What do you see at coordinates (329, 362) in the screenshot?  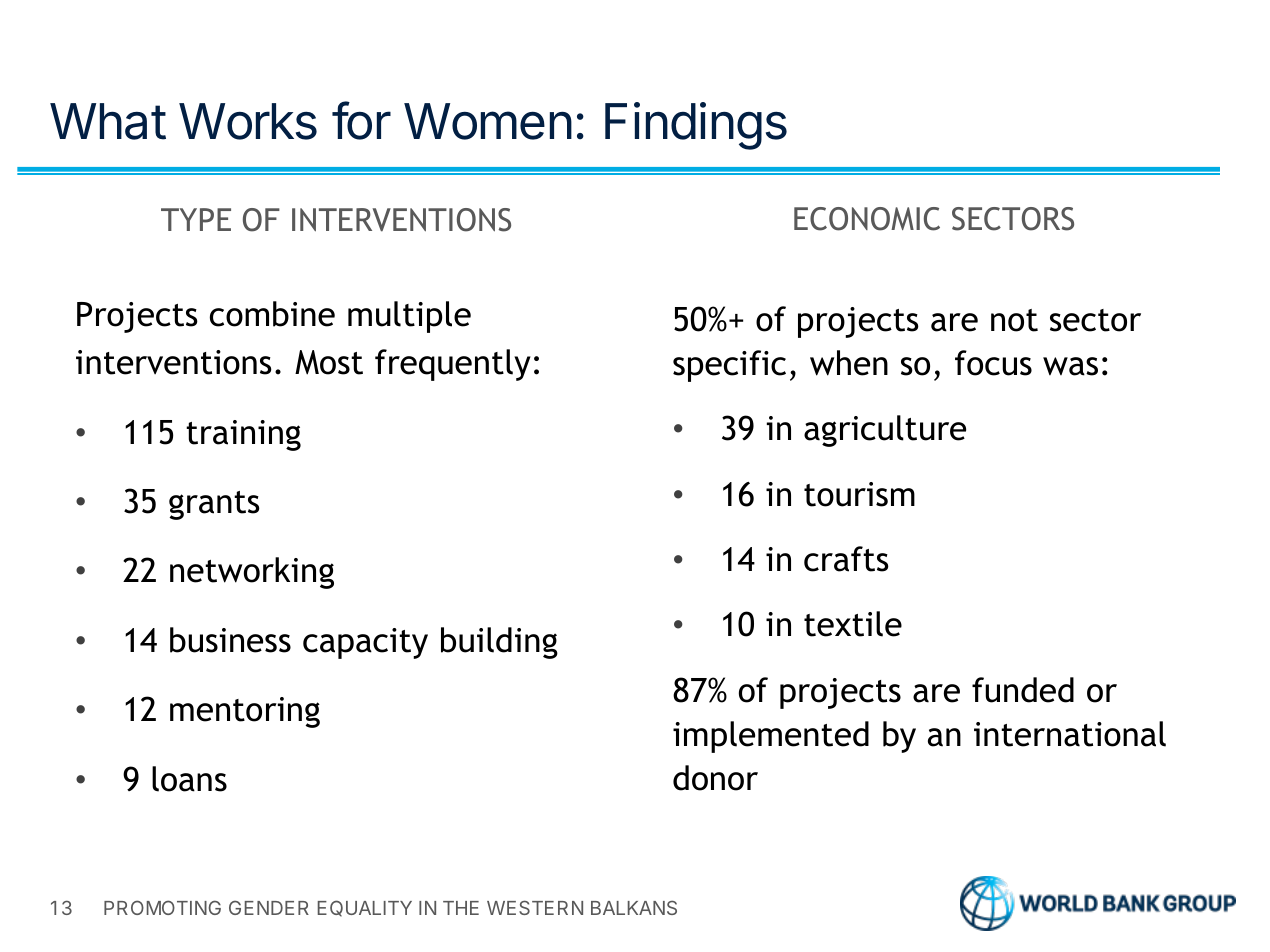 I see `Most` at bounding box center [329, 362].
